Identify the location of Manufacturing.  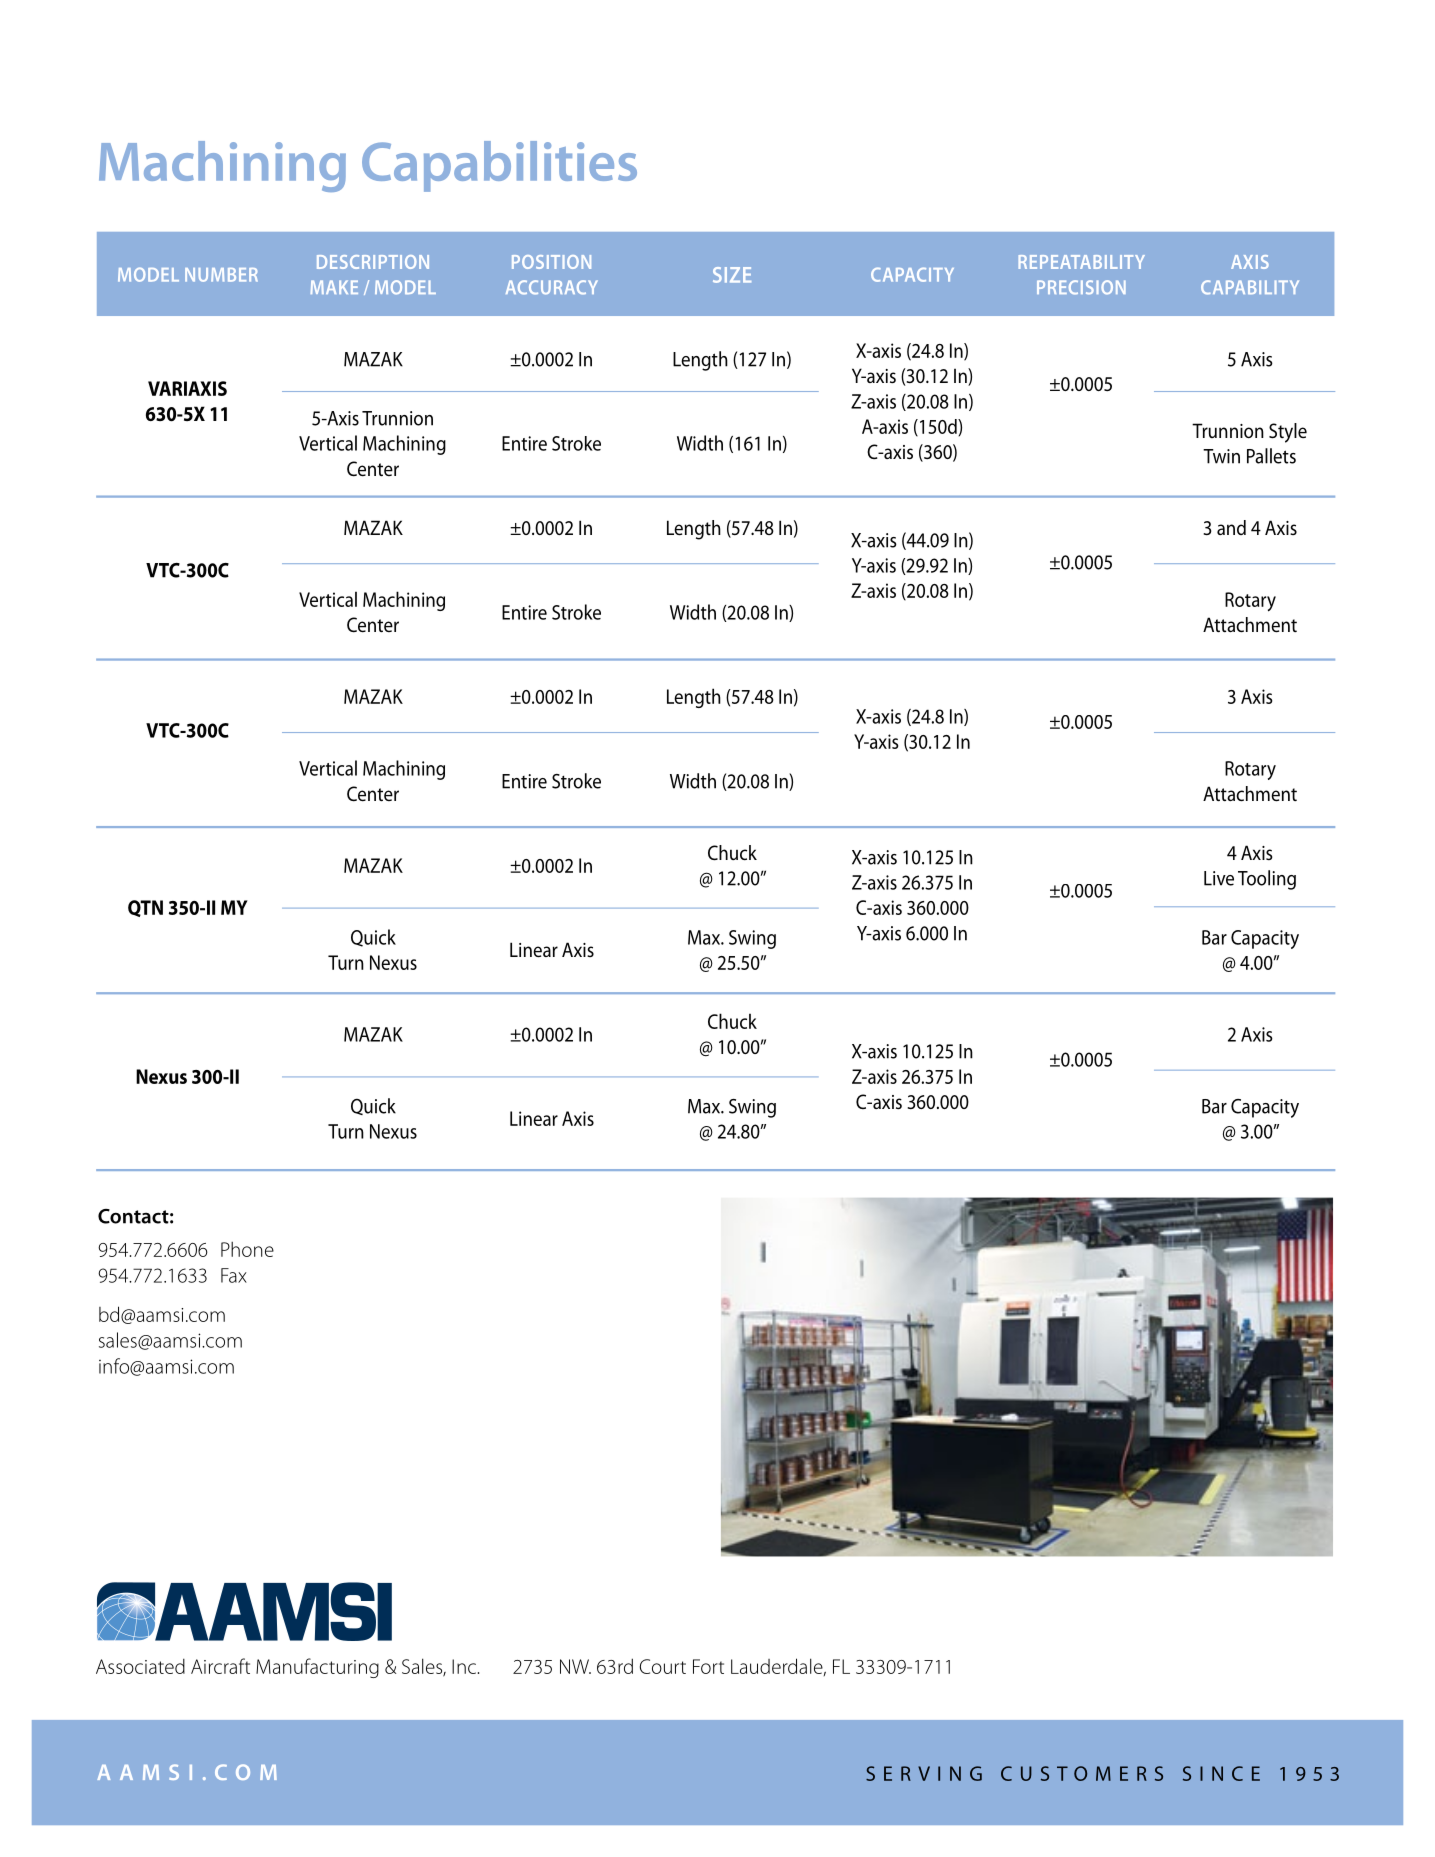
(317, 1668).
